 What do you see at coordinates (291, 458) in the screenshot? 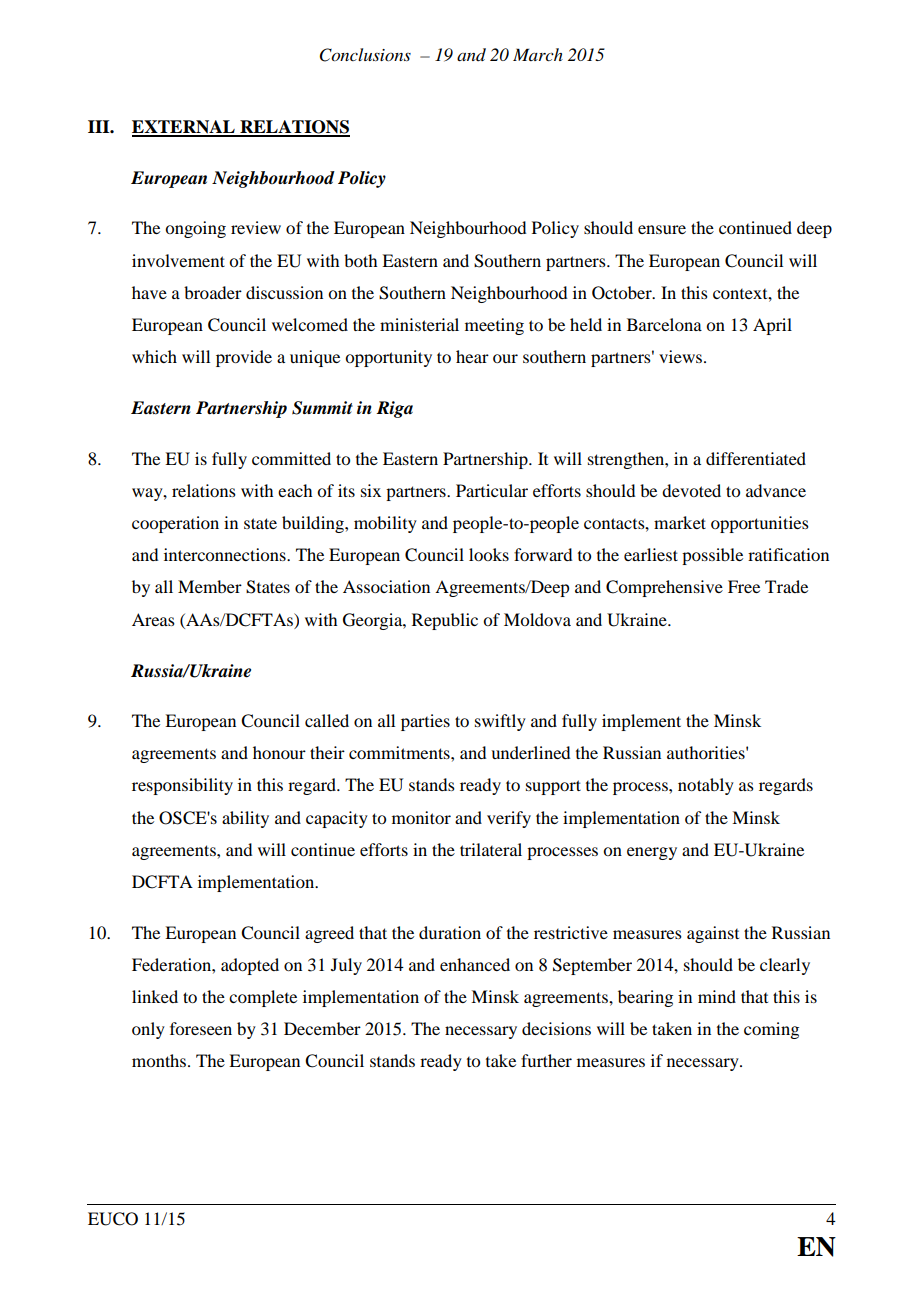
I see `committed` at bounding box center [291, 458].
